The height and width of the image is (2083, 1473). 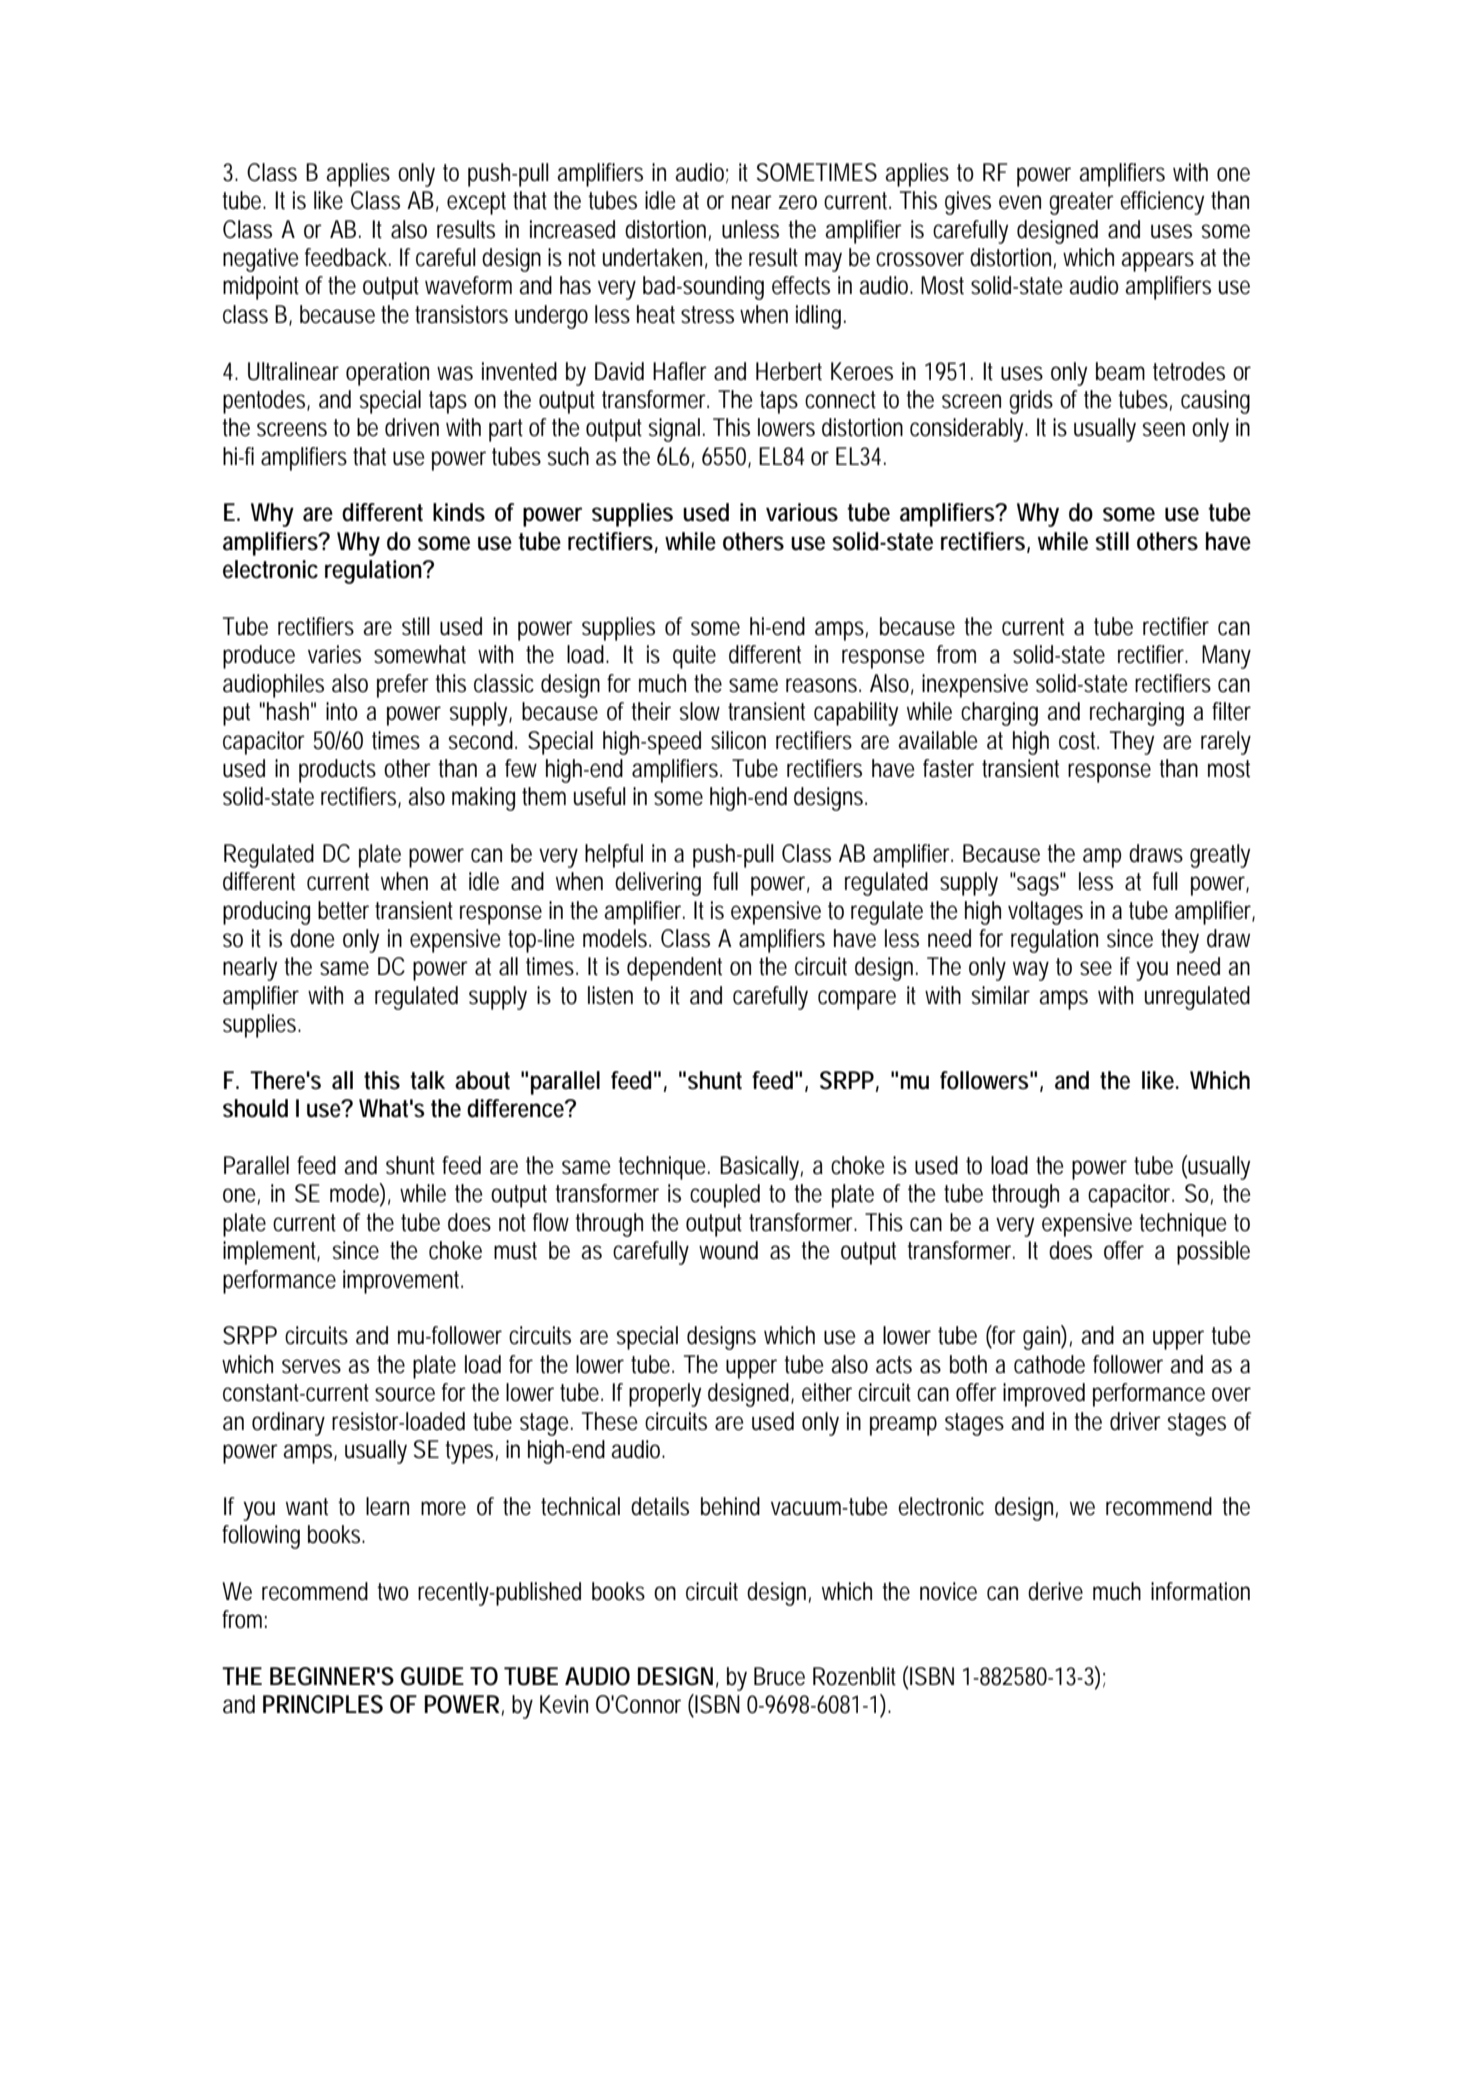 I want to click on into, so click(x=342, y=711).
